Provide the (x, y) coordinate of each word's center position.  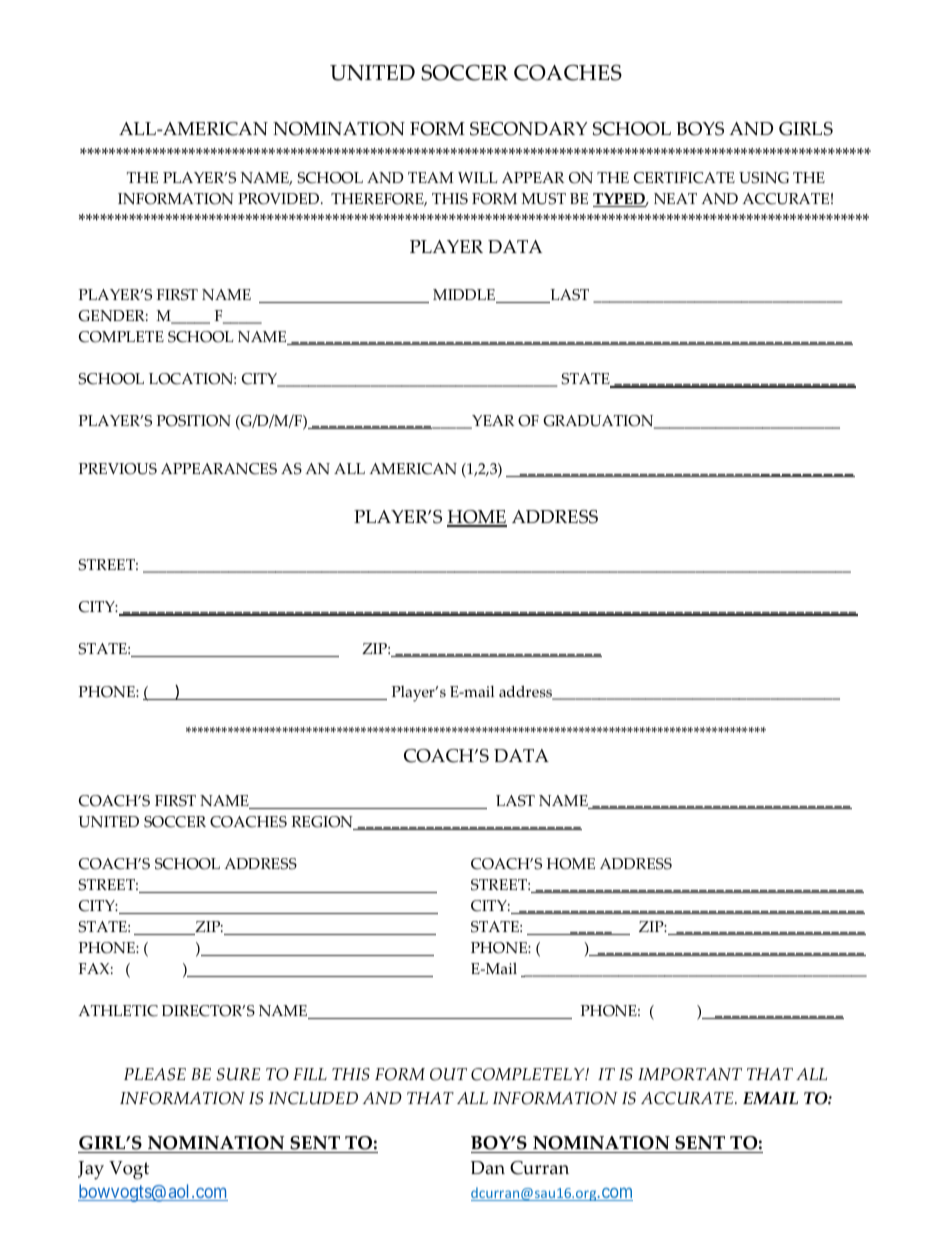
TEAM (431, 177)
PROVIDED (280, 199)
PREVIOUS (118, 469)
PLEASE (155, 1074)
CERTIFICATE (684, 178)
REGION (323, 823)
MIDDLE (465, 296)
